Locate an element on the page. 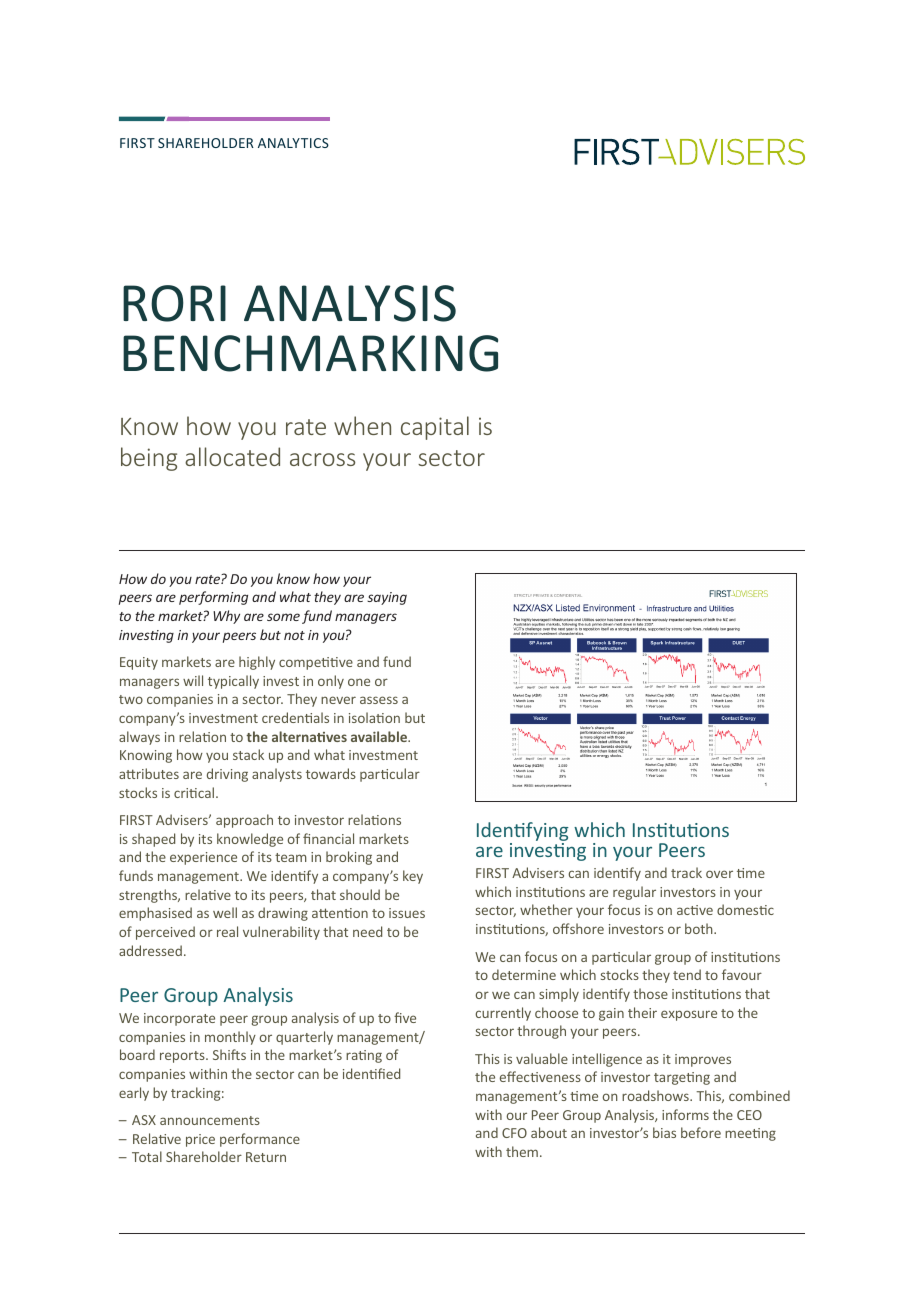 Image resolution: width=924 pixels, height=1308 pixels. will is located at coordinates (193, 680).
